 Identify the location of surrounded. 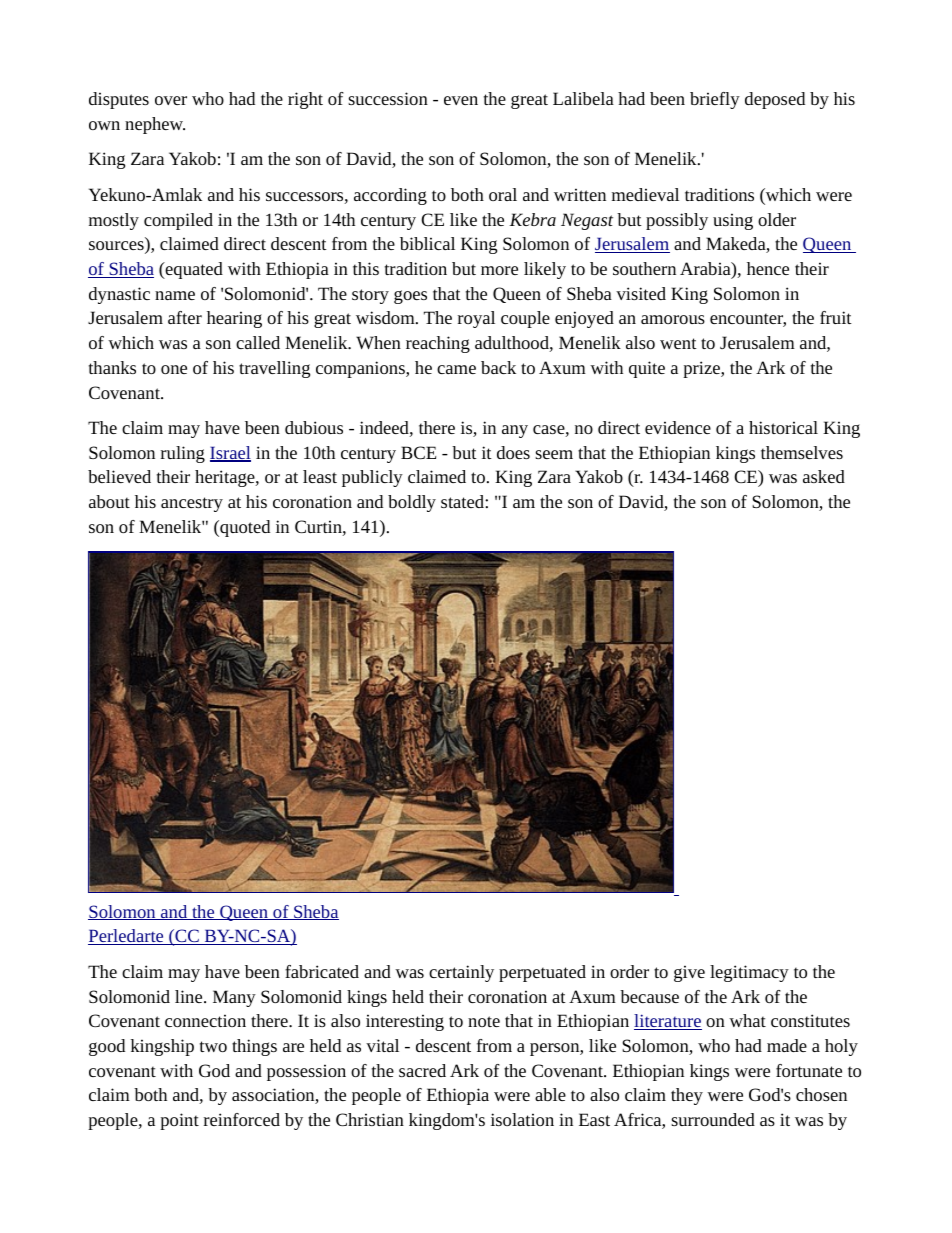
(713, 1119).
